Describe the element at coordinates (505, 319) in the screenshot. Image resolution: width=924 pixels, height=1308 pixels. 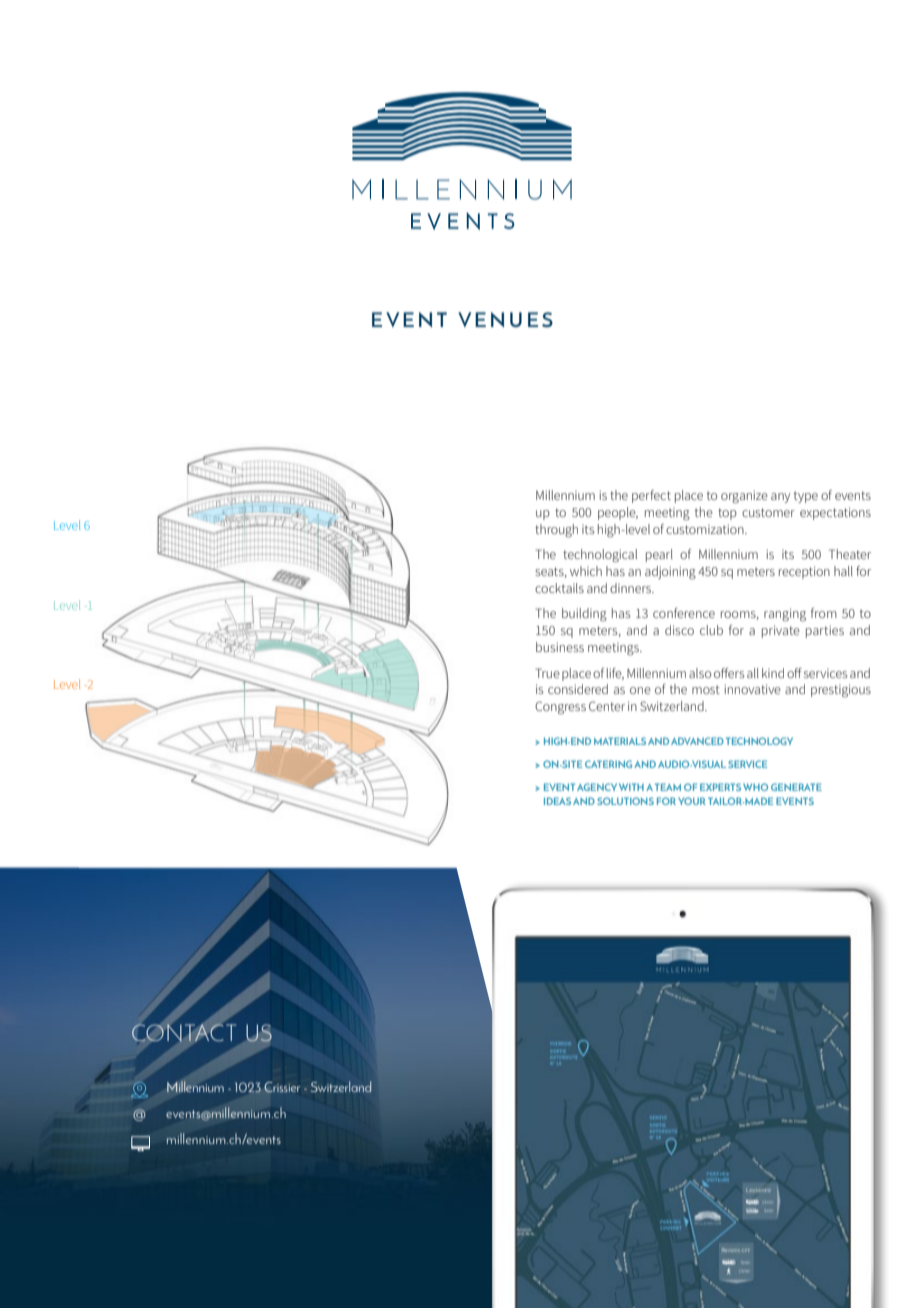
I see `VENUES` at that location.
